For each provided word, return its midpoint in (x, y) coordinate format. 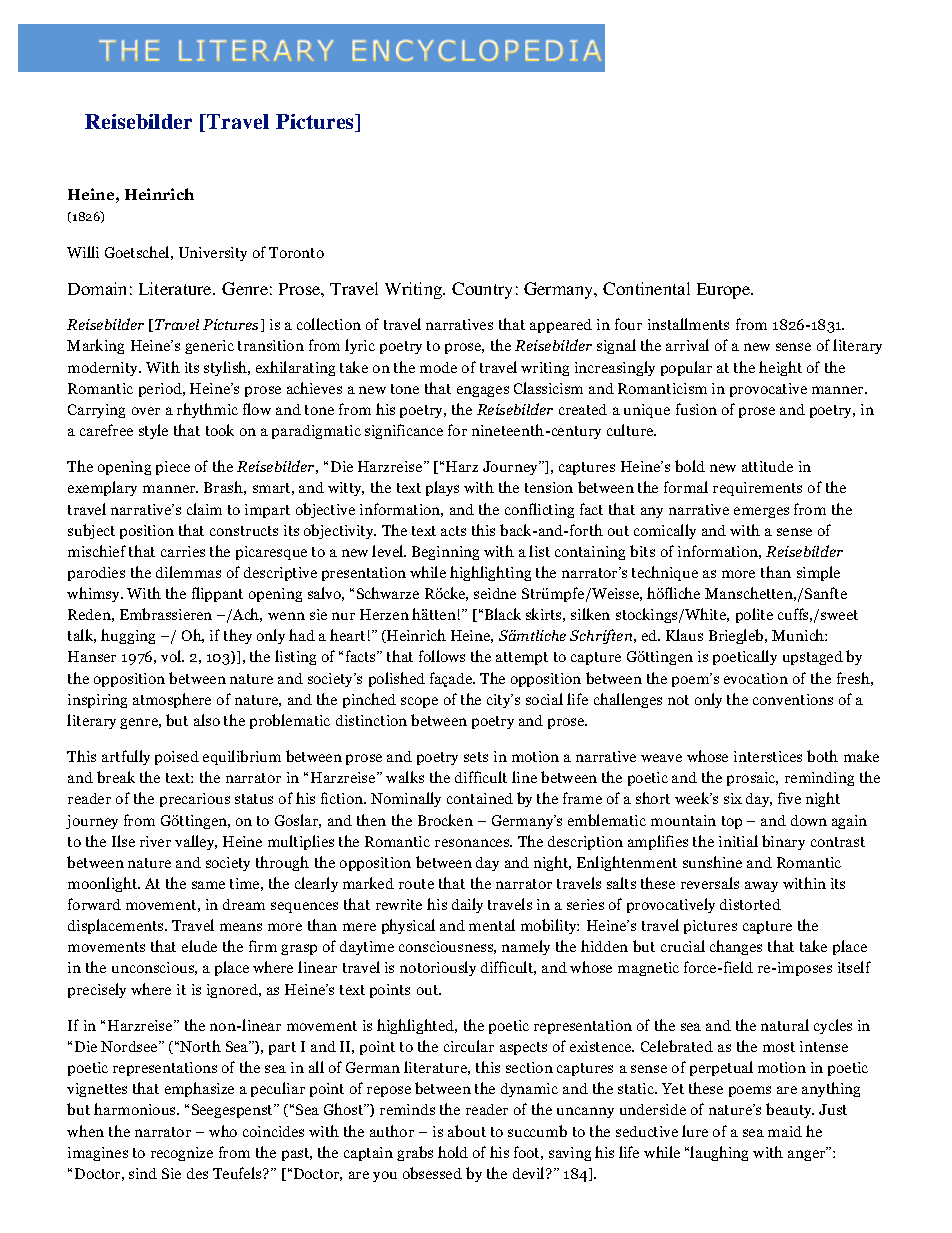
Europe (725, 291)
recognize (182, 1154)
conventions (793, 699)
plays (442, 488)
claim (204, 509)
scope (419, 702)
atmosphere (172, 700)
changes (736, 947)
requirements (757, 489)
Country (482, 290)
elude (199, 946)
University (213, 254)
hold (453, 1152)
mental (492, 925)
